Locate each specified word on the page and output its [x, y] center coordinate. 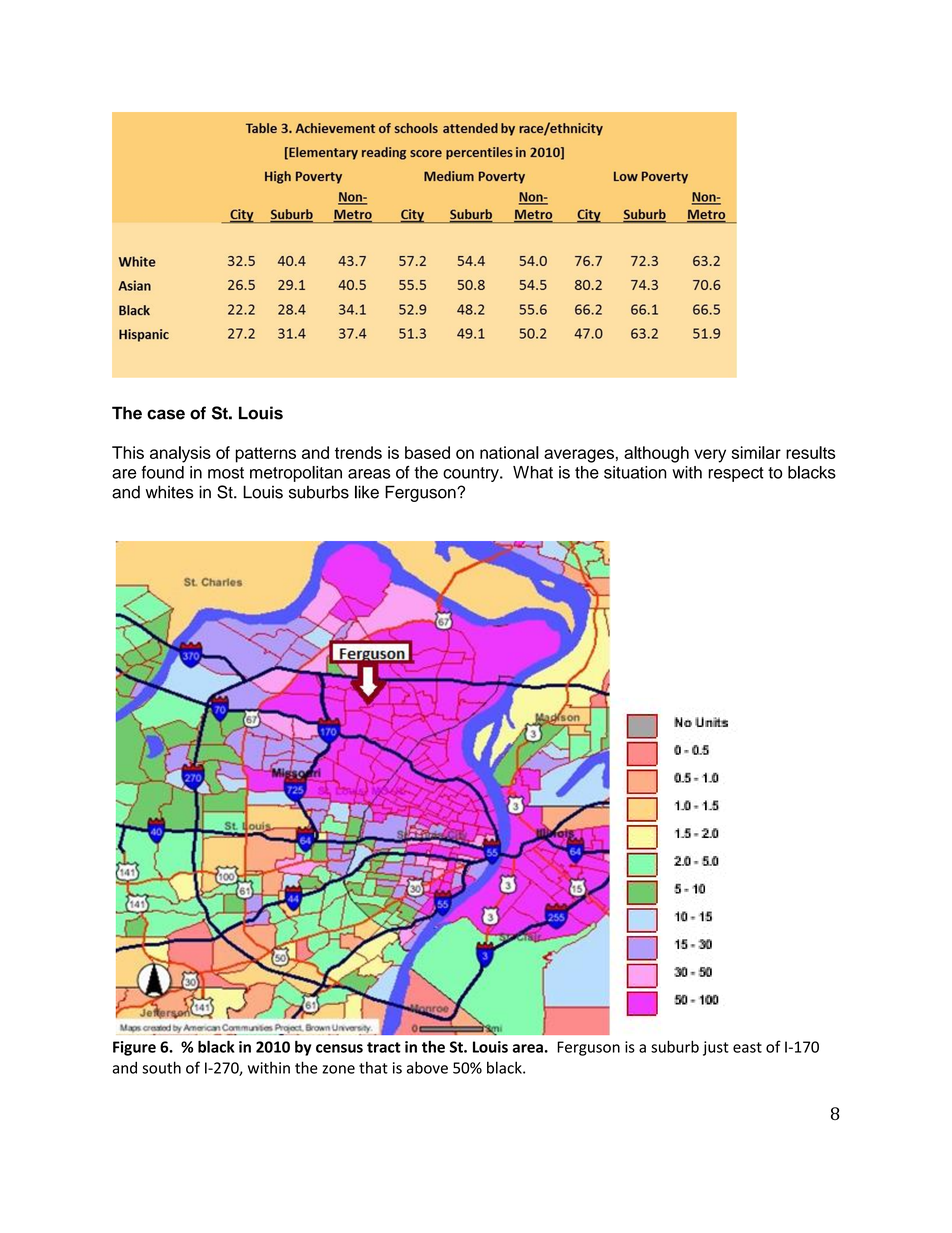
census [339, 1048]
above [427, 1067]
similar [756, 452]
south [161, 1067]
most [226, 473]
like [367, 492]
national [509, 452]
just [716, 1048]
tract [384, 1047]
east [747, 1047]
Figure [134, 1048]
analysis [180, 454]
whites [170, 492]
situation [635, 472]
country [472, 474]
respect [736, 474]
